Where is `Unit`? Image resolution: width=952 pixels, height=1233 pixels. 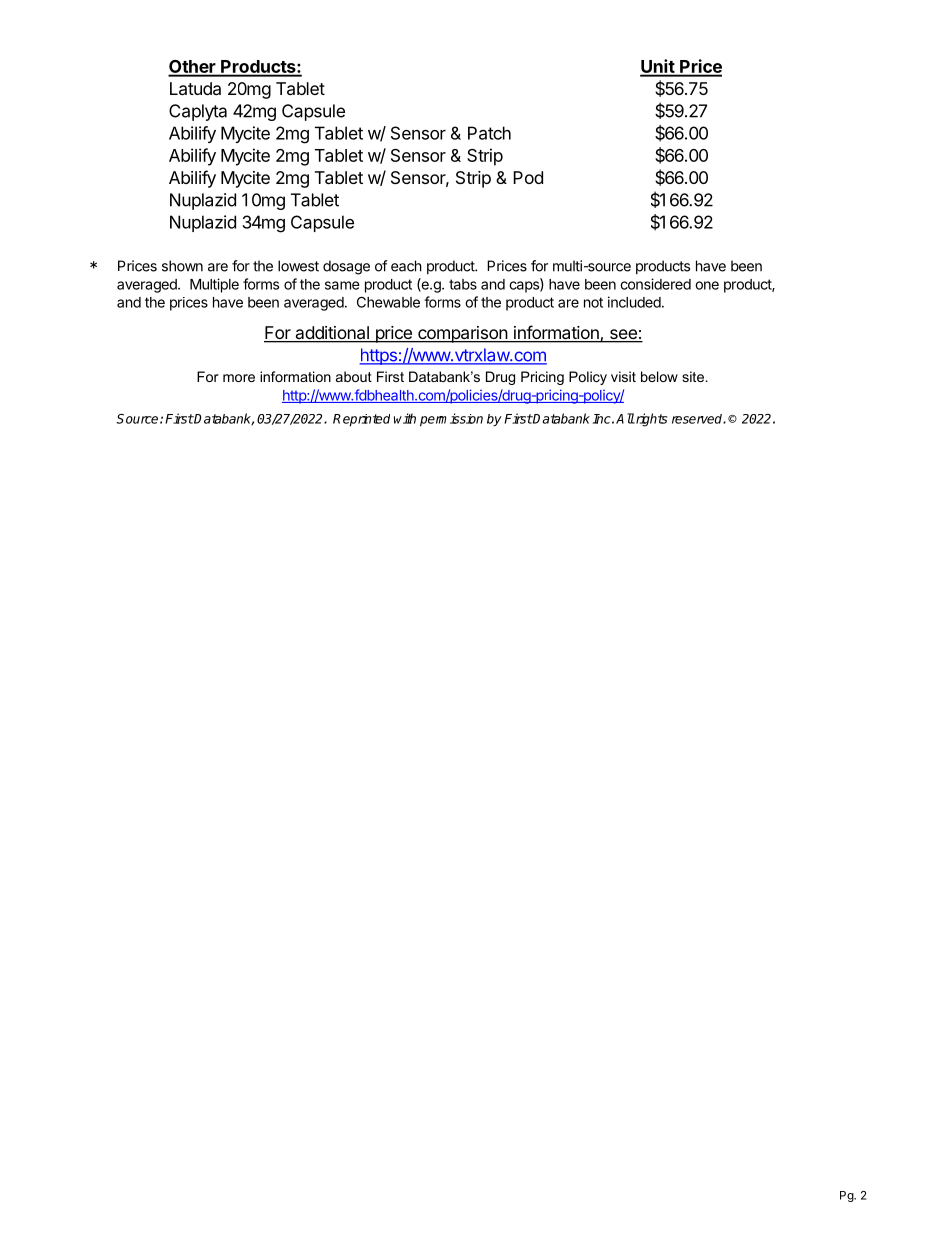 Unit is located at coordinates (658, 67).
